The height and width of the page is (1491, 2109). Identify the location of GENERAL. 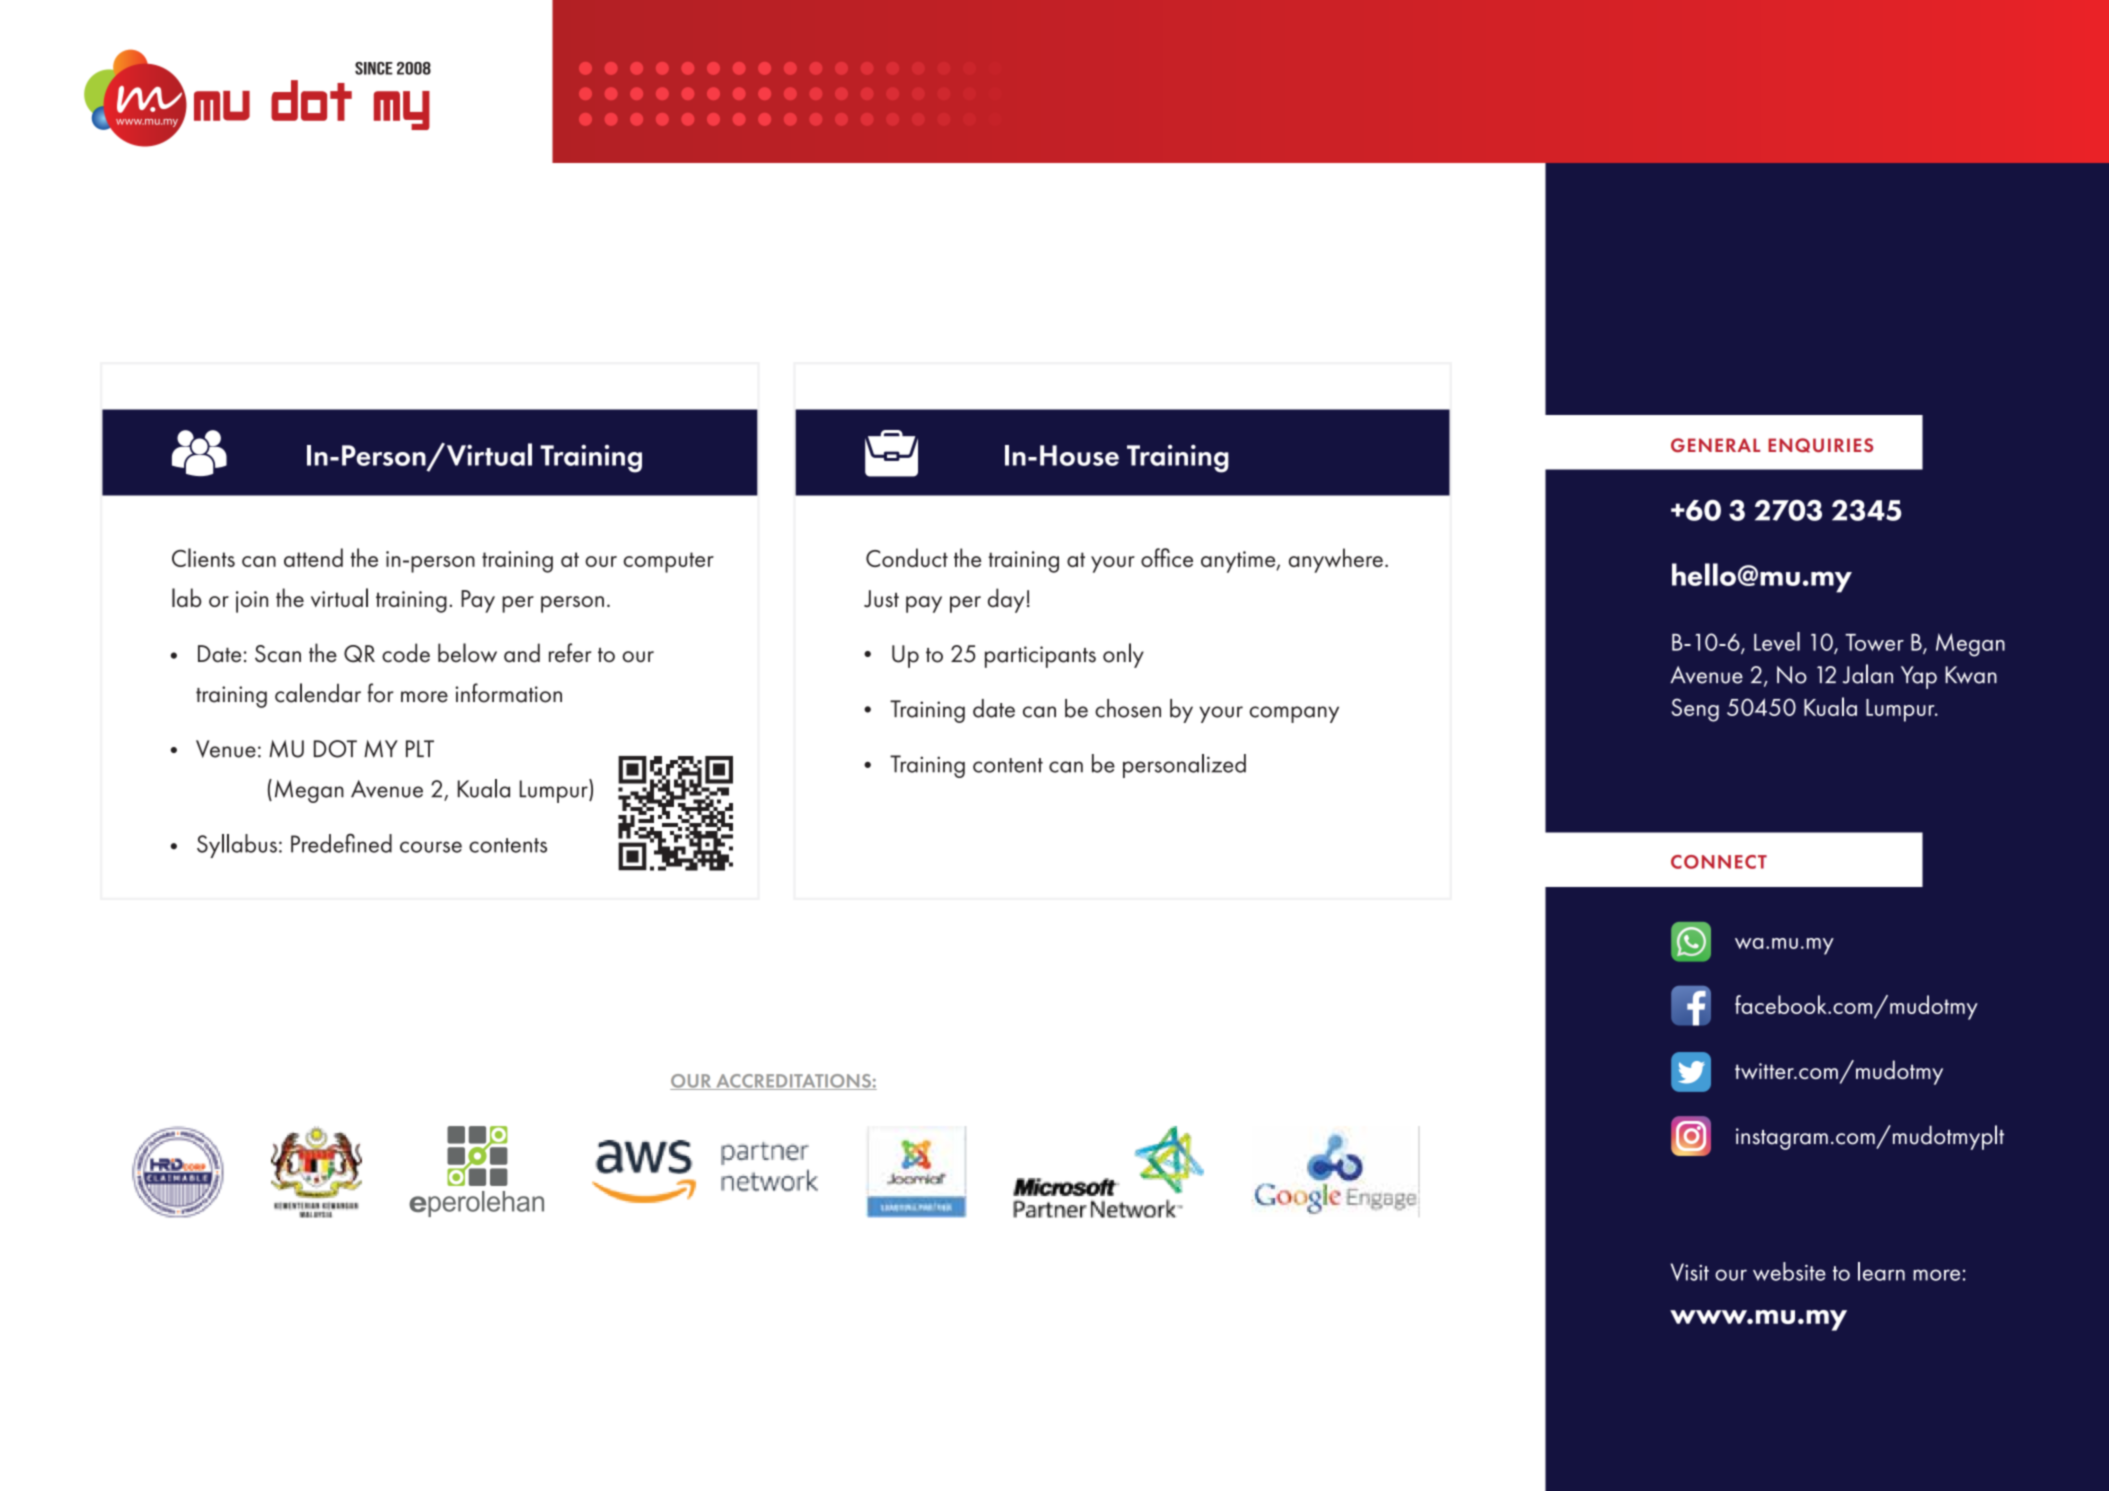
(1715, 445).
